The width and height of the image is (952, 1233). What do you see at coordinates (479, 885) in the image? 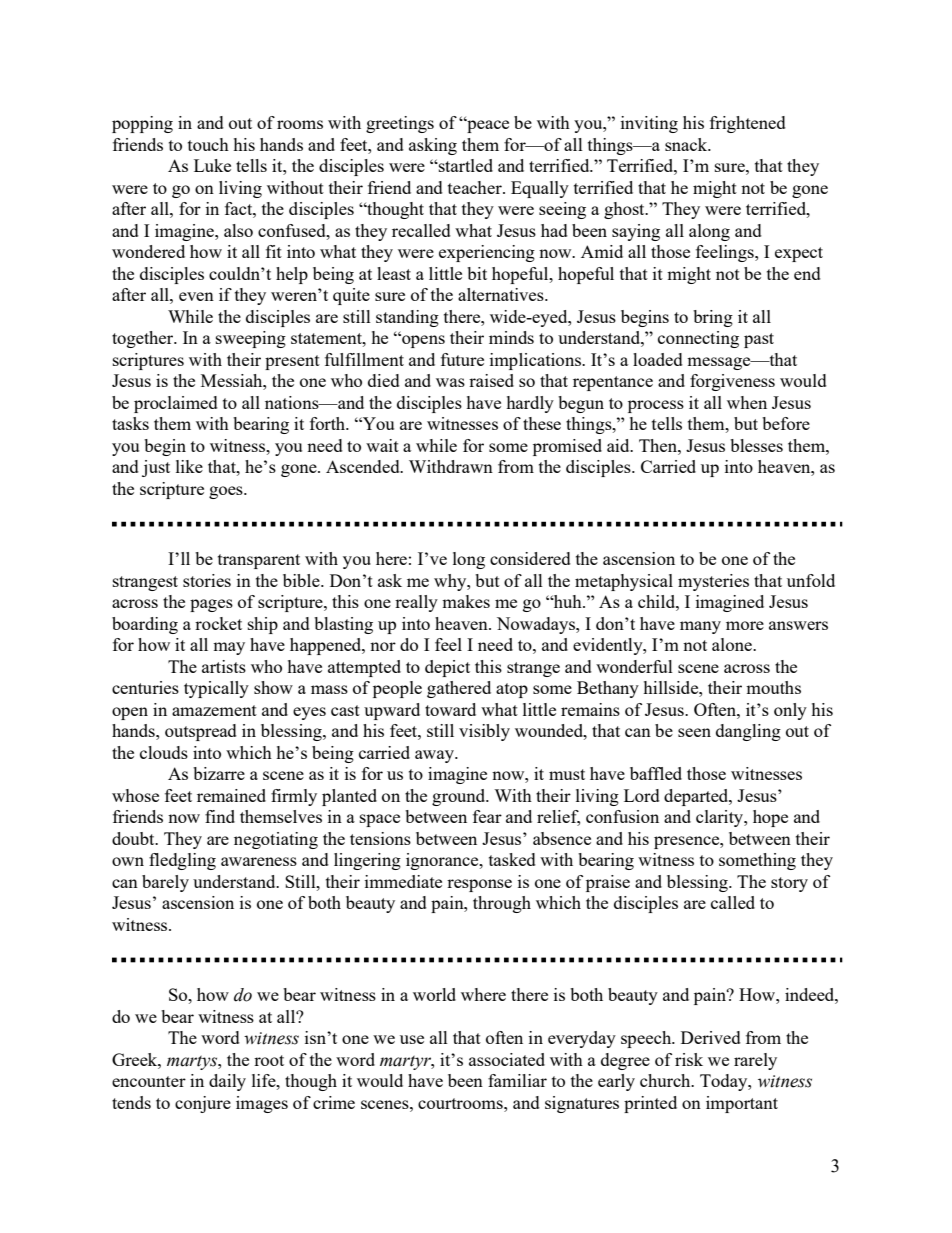
I see `response` at bounding box center [479, 885].
